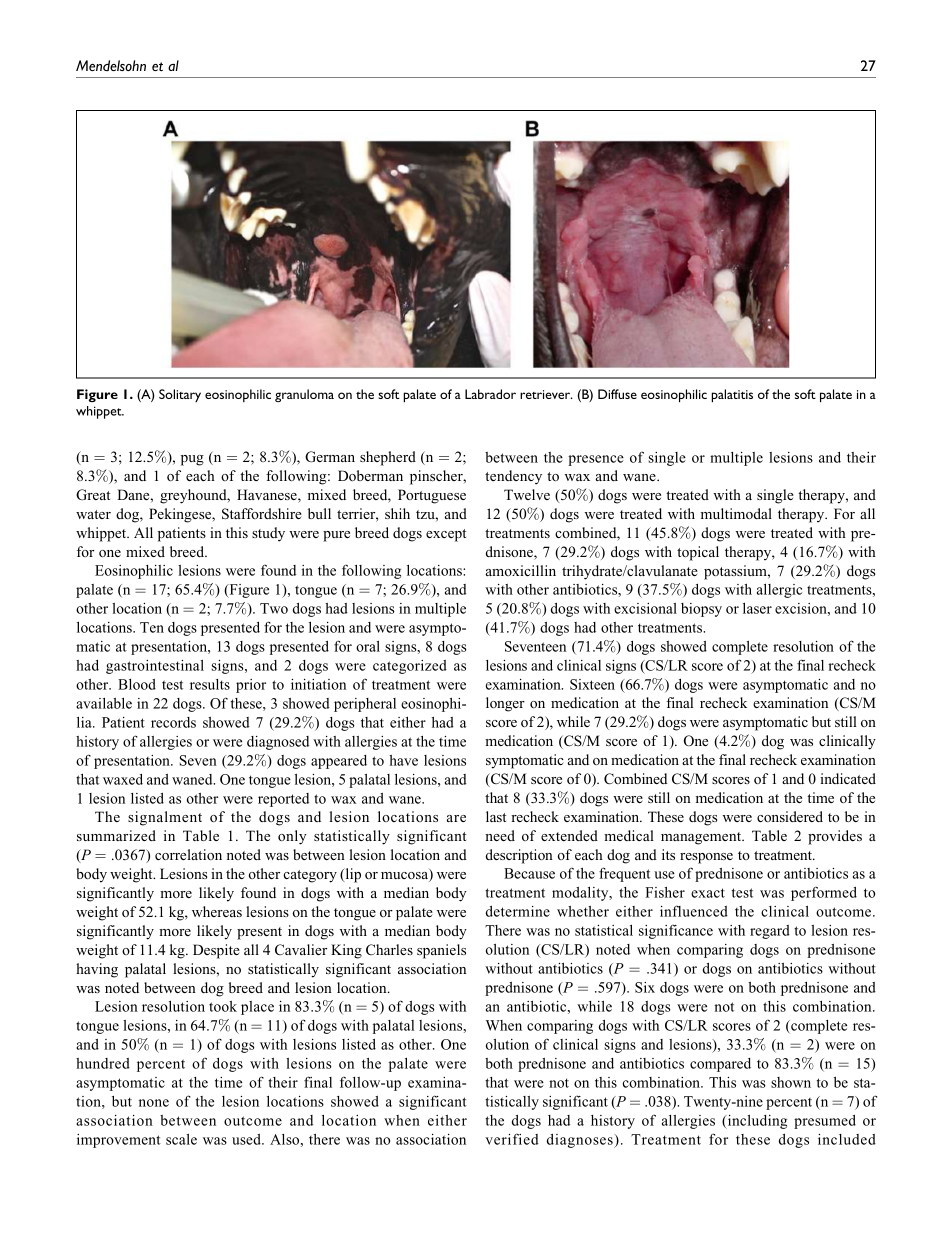 This screenshot has height=1233, width=952. I want to click on Two, so click(274, 608).
